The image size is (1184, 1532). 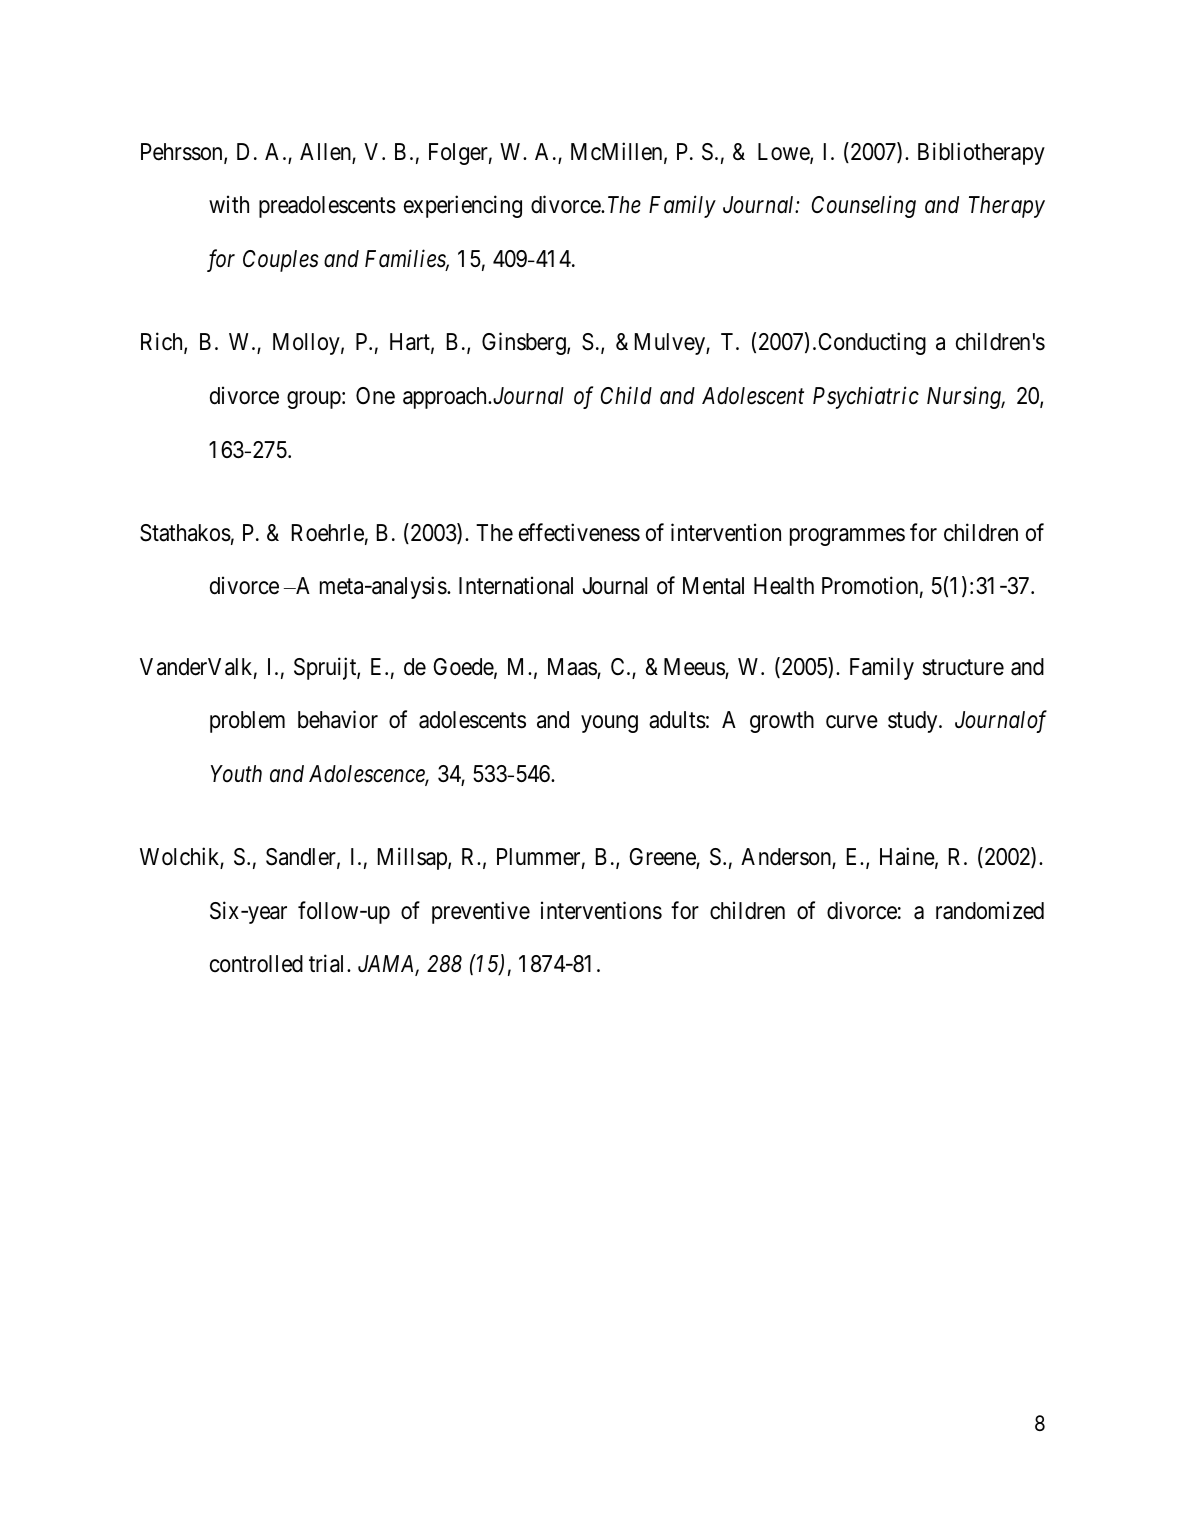 What do you see at coordinates (229, 204) in the page?
I see `with` at bounding box center [229, 204].
